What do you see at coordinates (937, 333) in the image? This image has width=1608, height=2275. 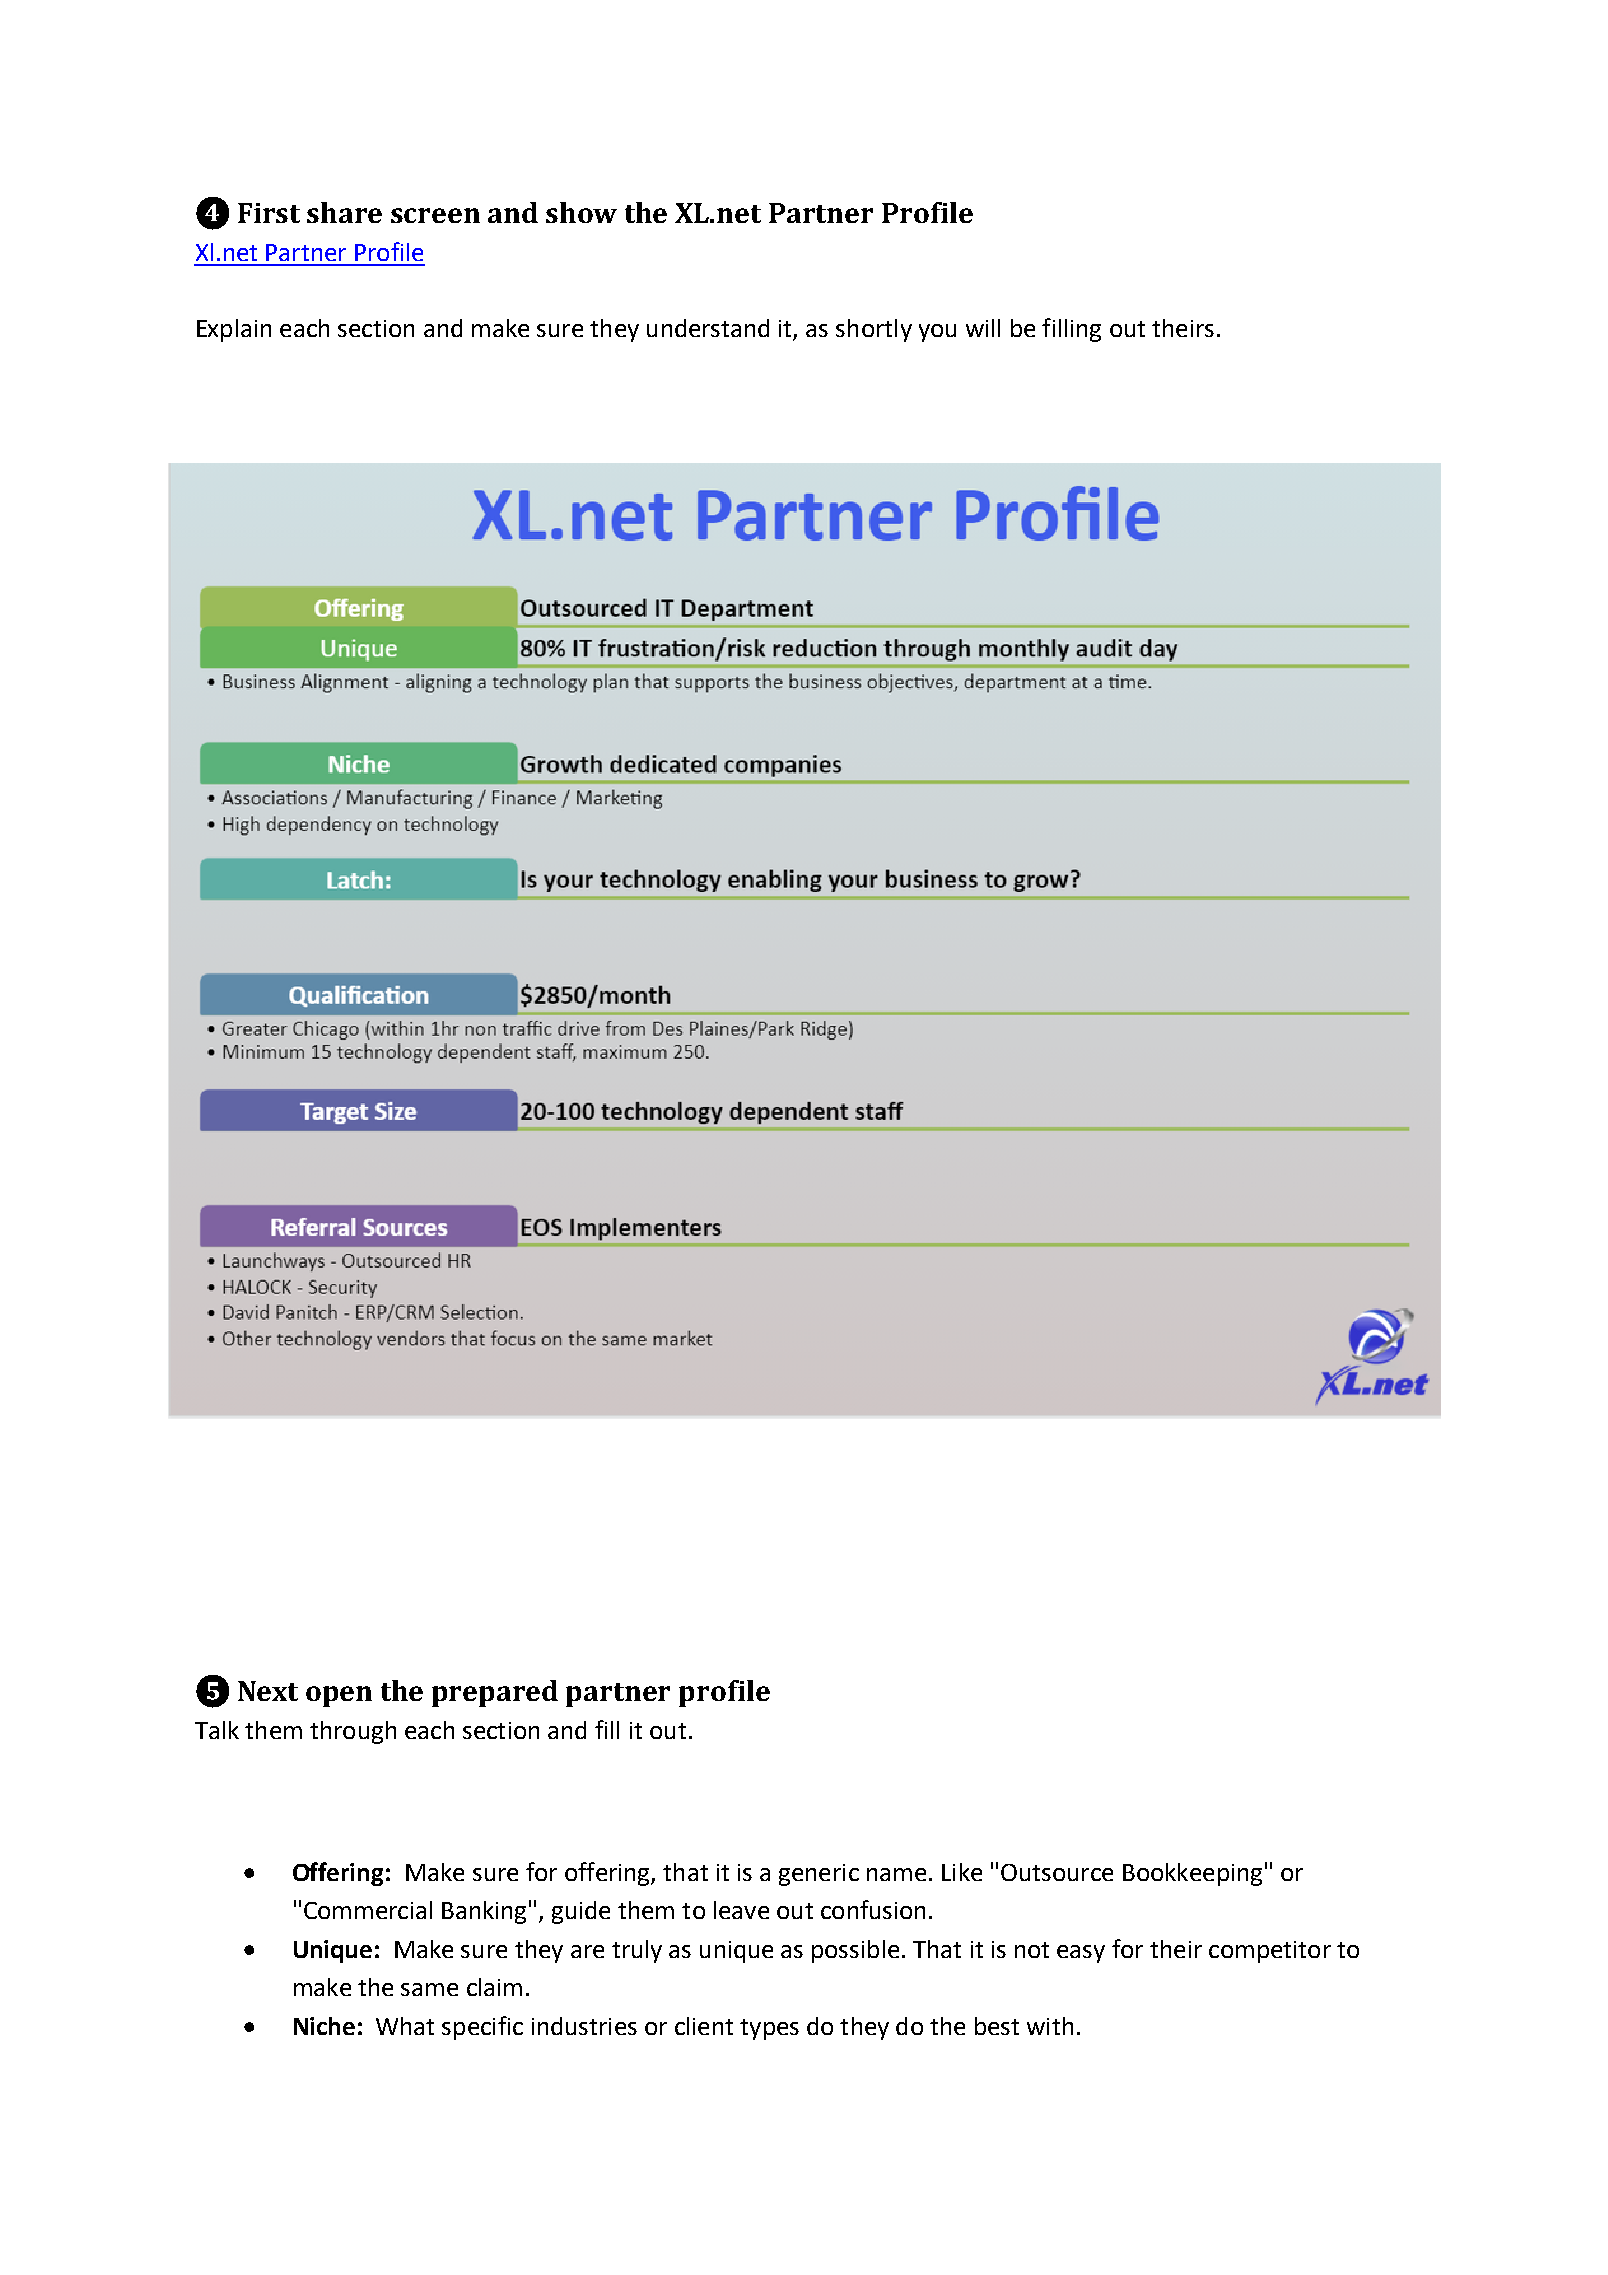 I see `you` at bounding box center [937, 333].
